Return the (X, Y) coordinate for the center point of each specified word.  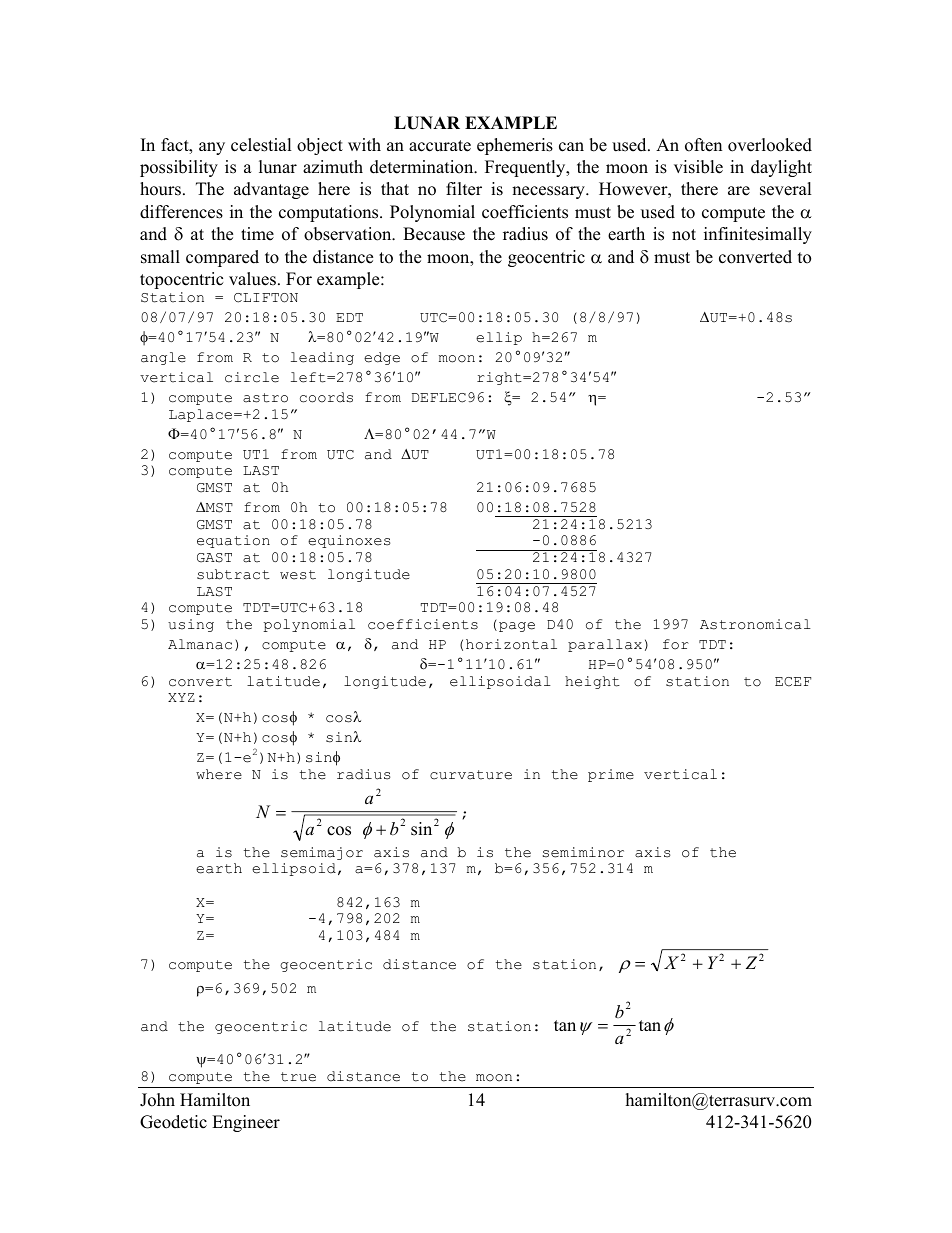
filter (464, 189)
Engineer (246, 1123)
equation (233, 541)
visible (698, 167)
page (517, 627)
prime (611, 775)
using (191, 625)
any (212, 148)
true (298, 1077)
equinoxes (349, 541)
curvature (471, 775)
